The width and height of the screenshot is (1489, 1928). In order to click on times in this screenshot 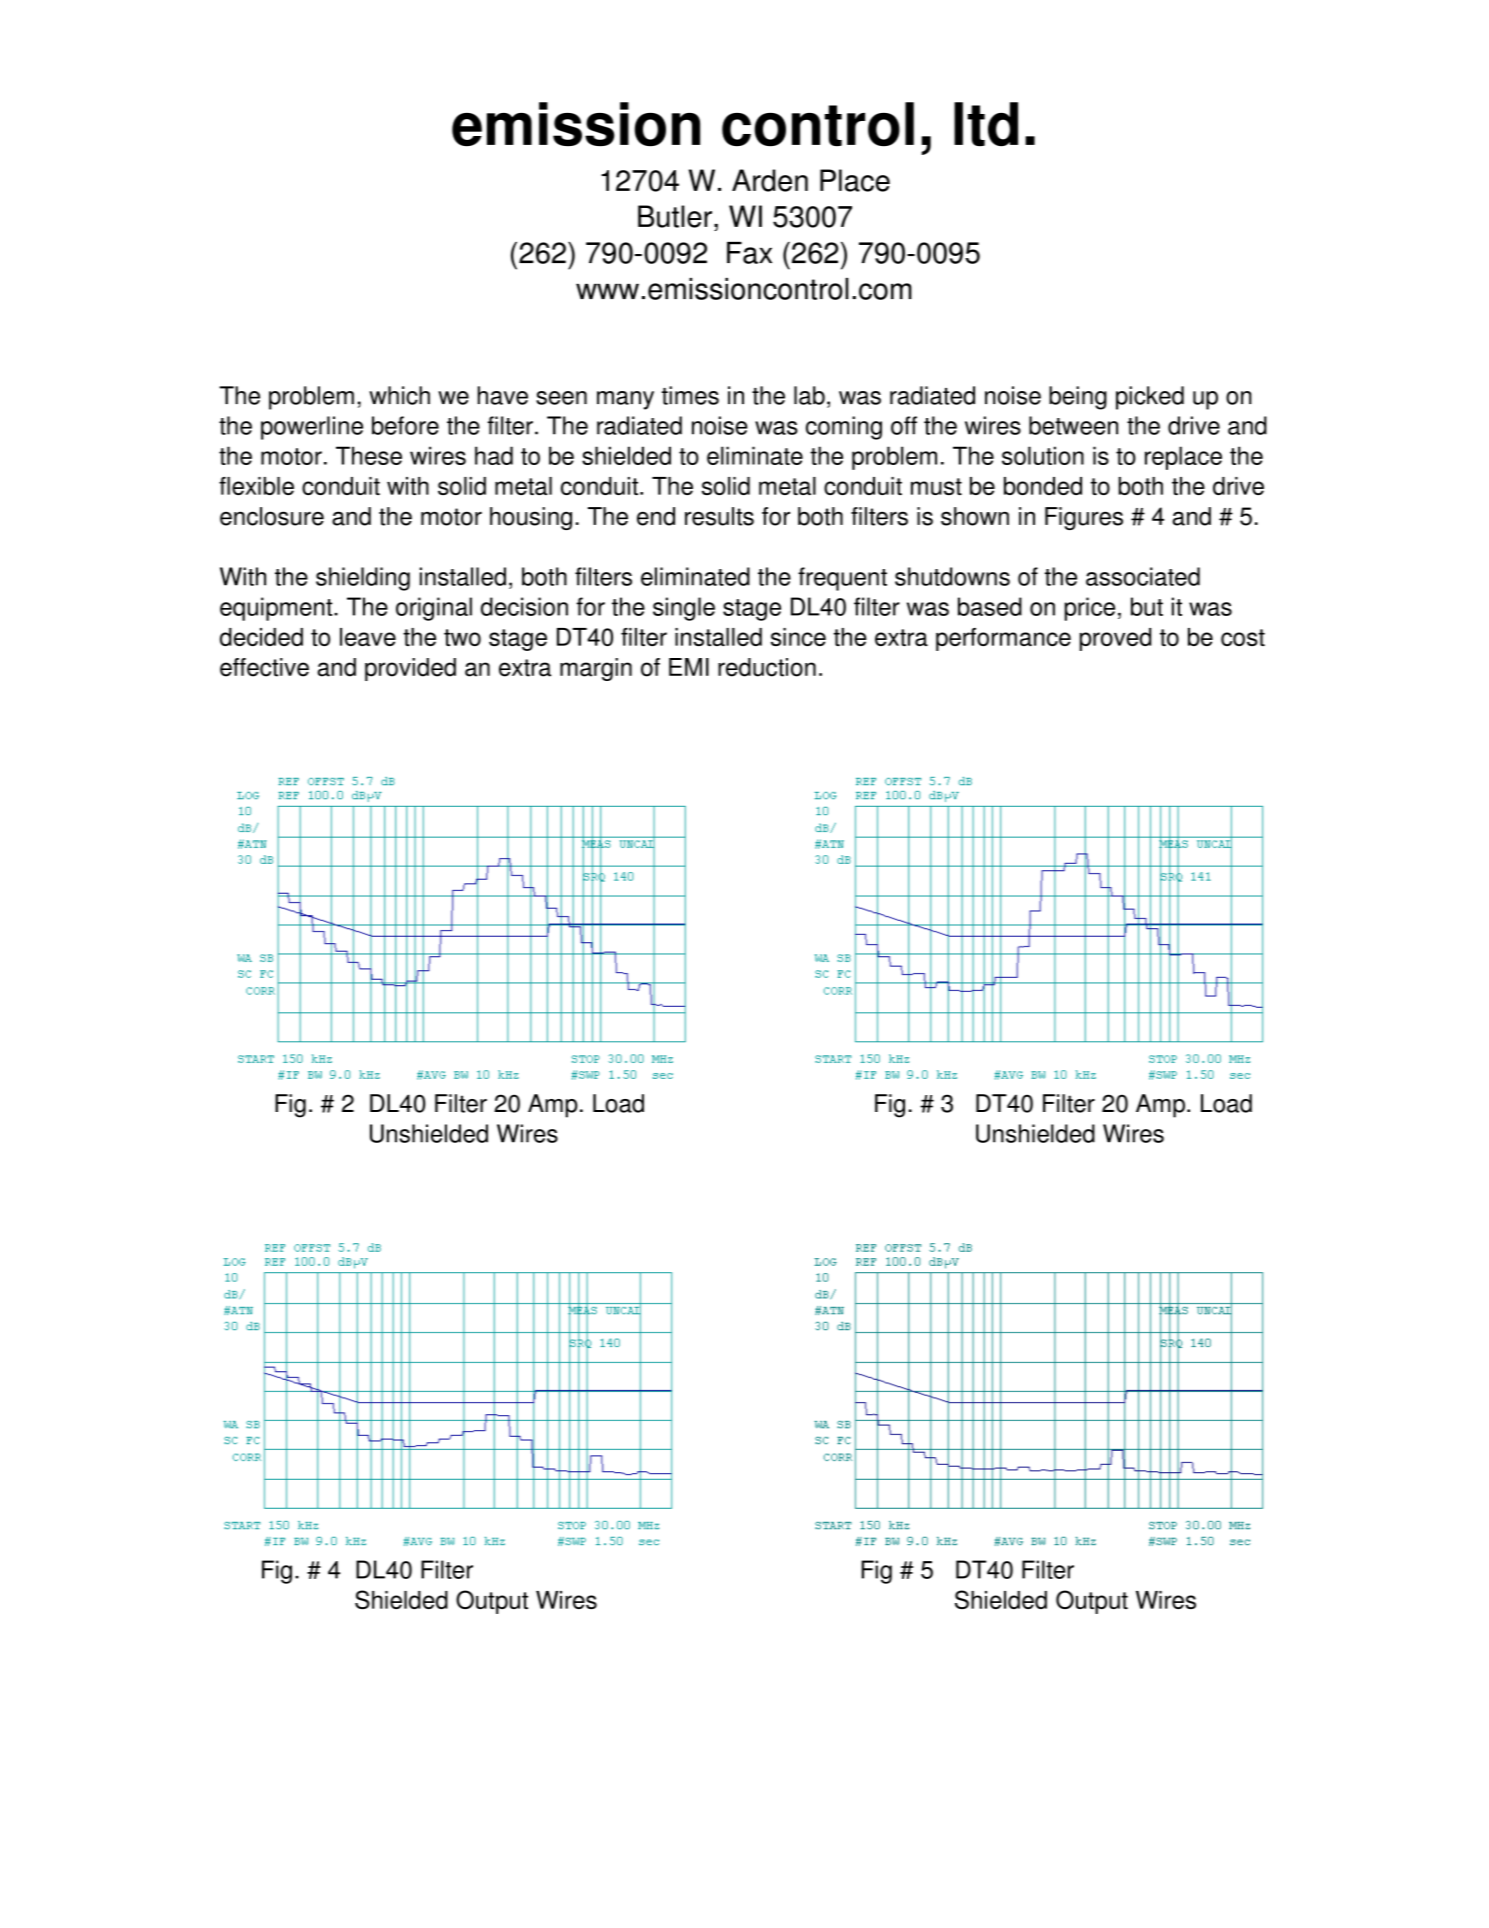, I will do `click(690, 395)`.
